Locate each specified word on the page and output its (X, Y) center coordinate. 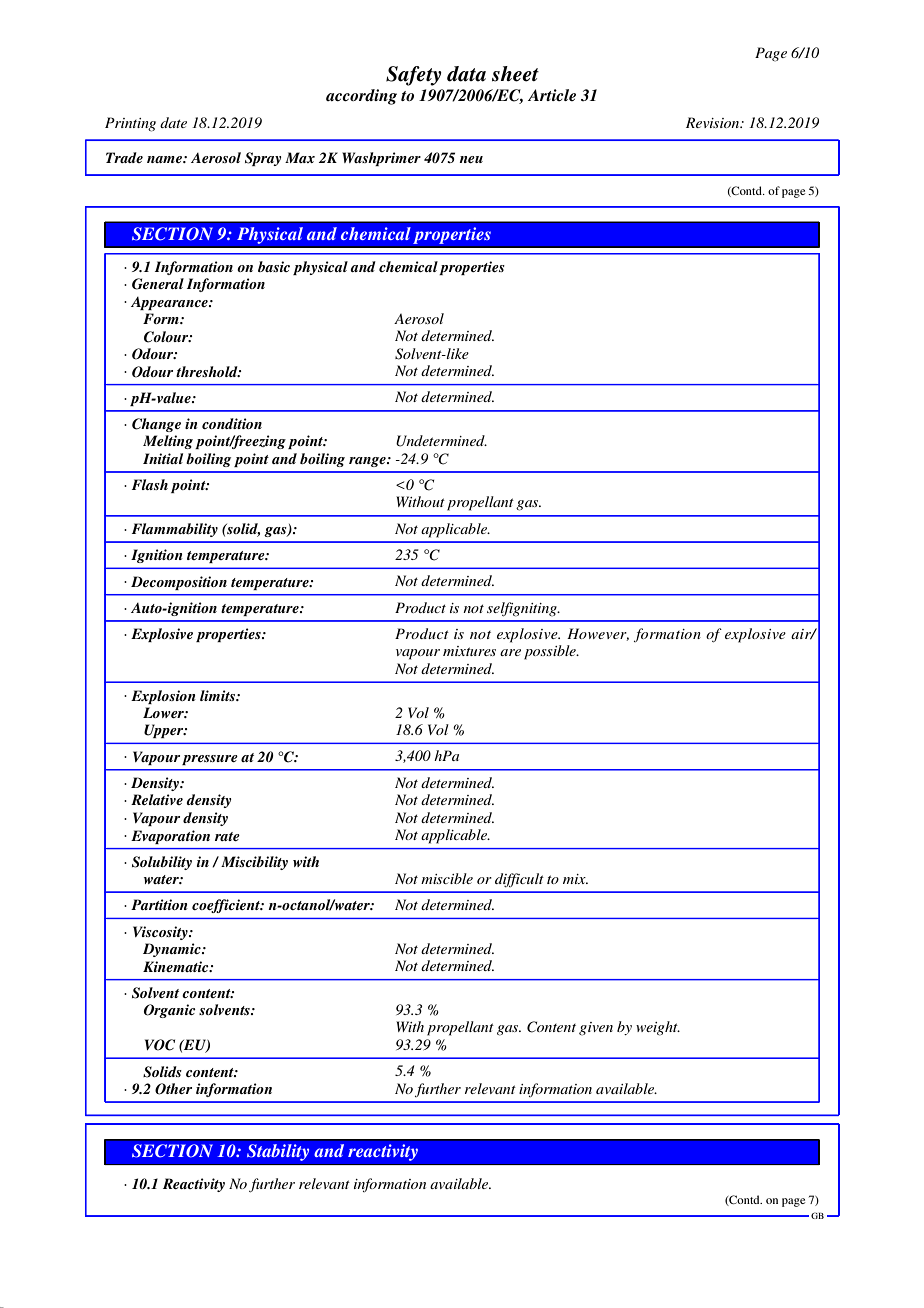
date (173, 122)
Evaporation (170, 837)
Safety (414, 76)
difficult (519, 880)
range (368, 462)
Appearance (170, 303)
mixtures (469, 651)
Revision (714, 122)
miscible (447, 878)
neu (471, 159)
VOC (160, 1045)
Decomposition (179, 583)
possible (551, 652)
